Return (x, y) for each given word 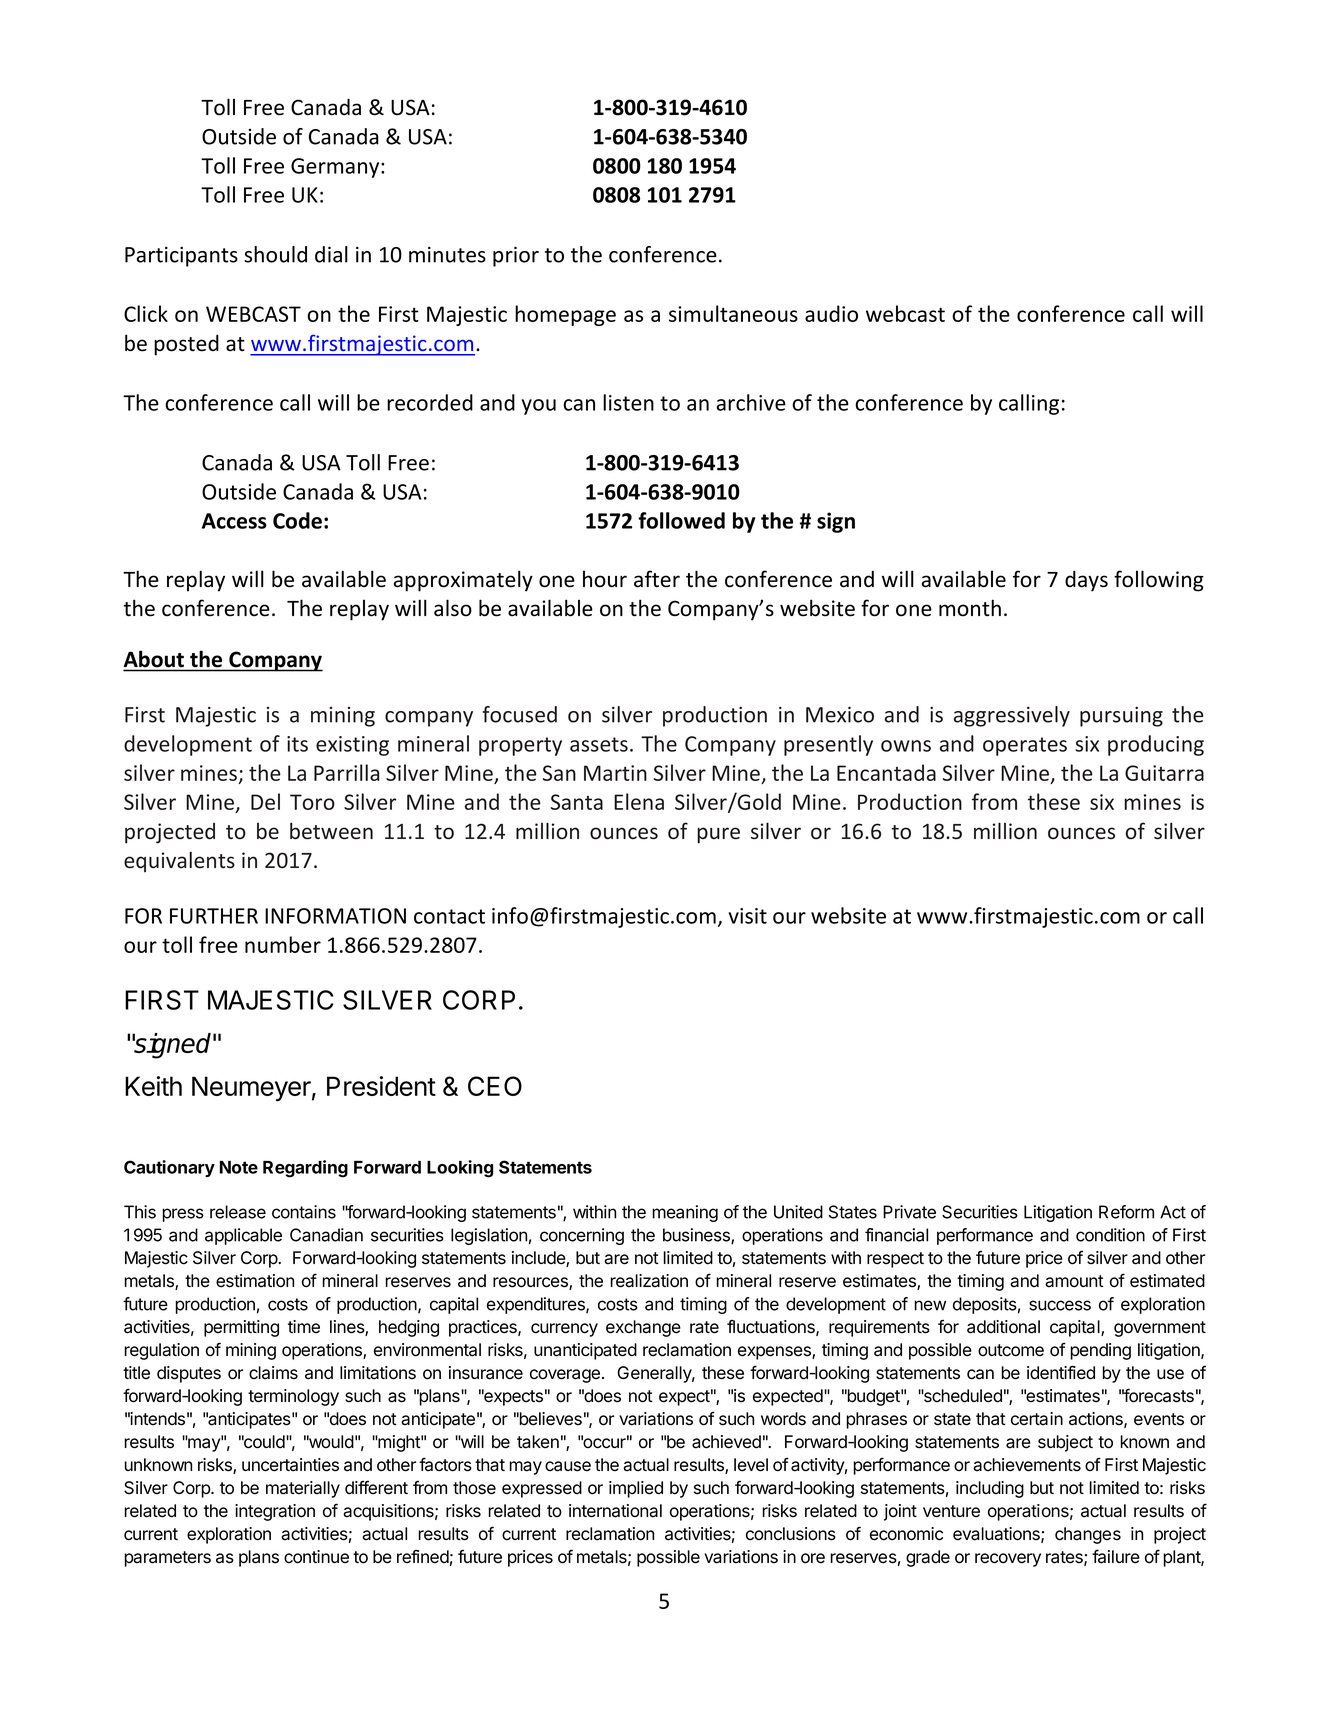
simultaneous (733, 313)
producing (1156, 745)
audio (831, 313)
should (275, 254)
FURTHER (214, 916)
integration (275, 1512)
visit (748, 916)
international (615, 1511)
